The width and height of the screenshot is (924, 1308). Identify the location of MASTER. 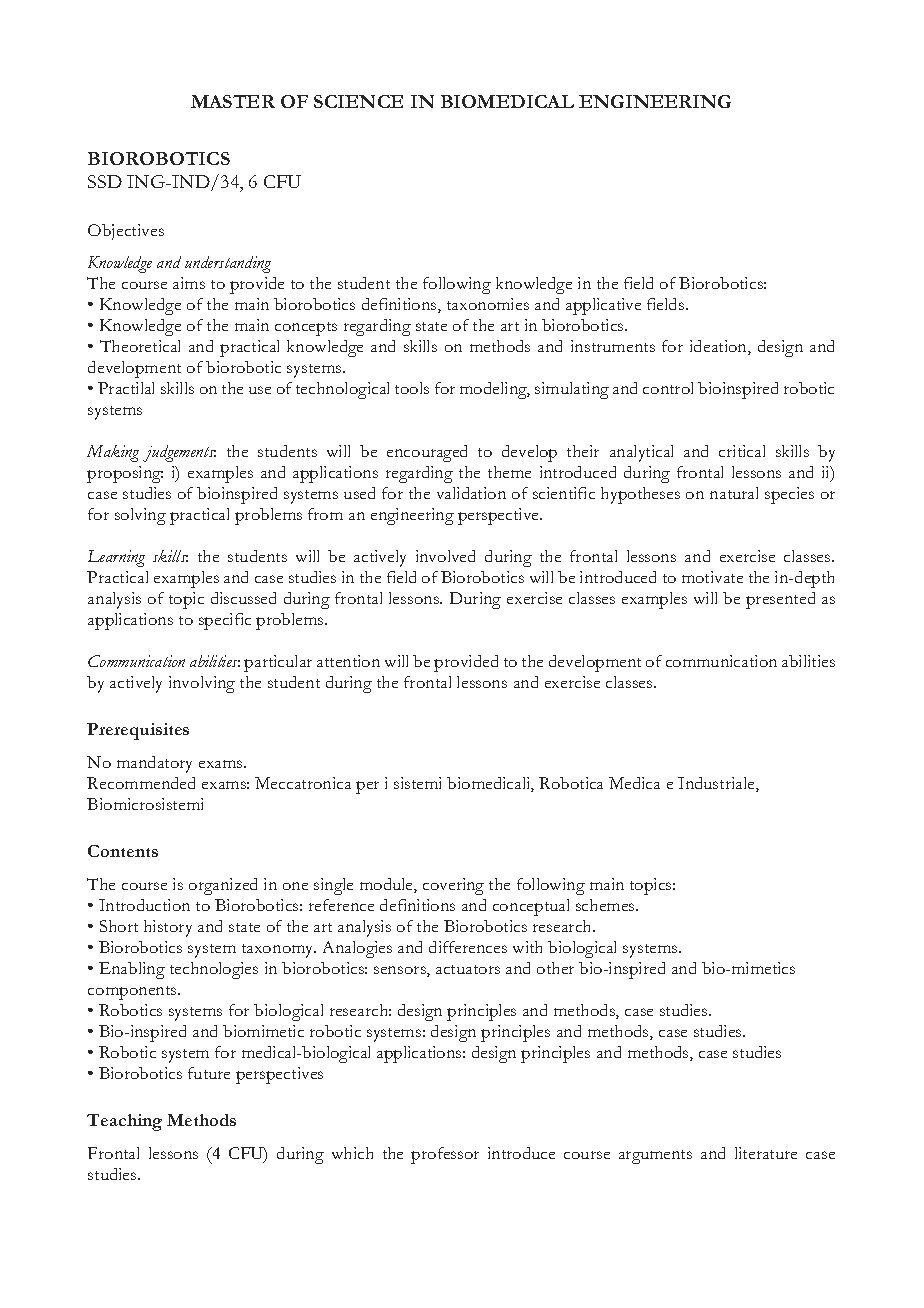
(233, 101).
